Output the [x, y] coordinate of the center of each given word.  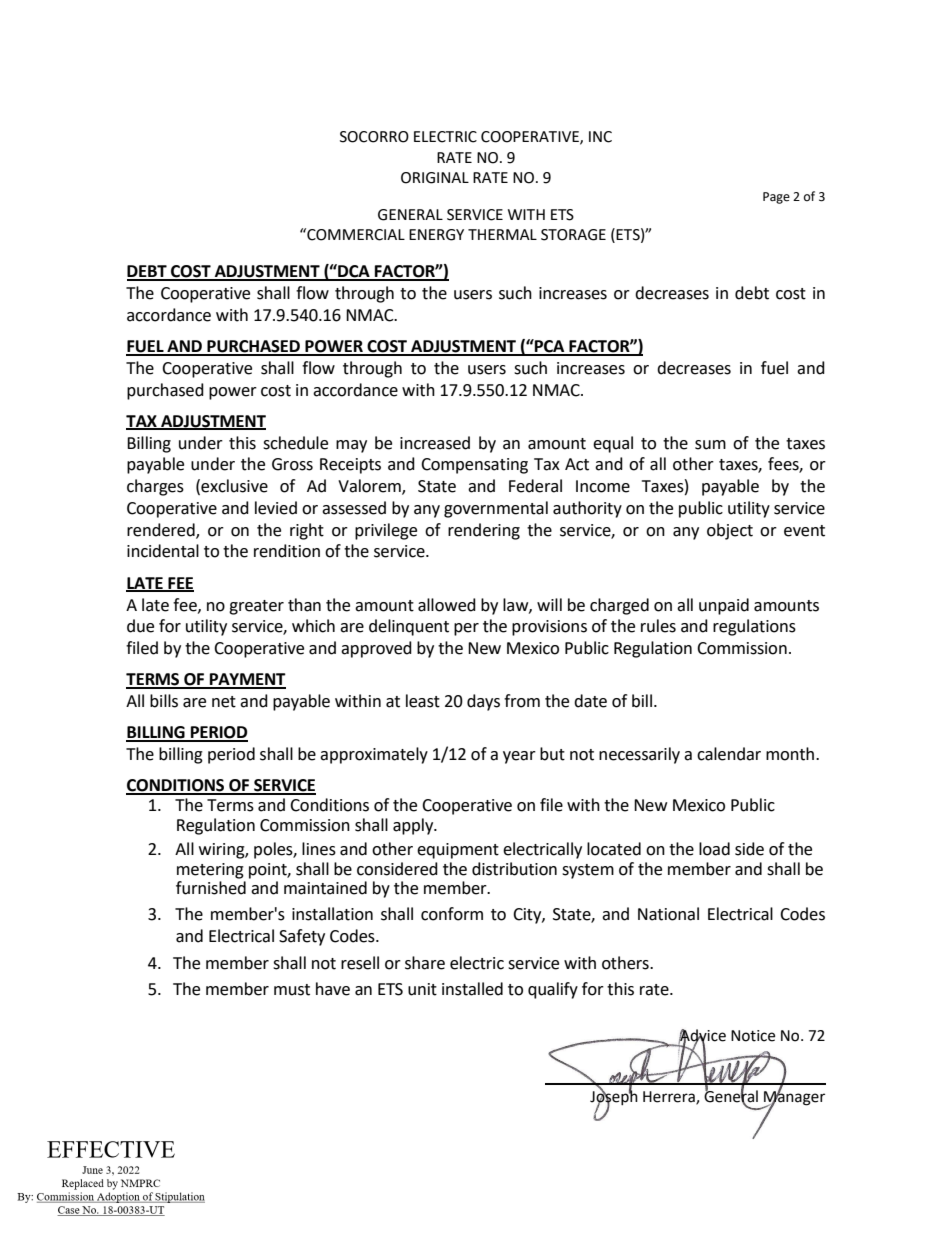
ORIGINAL [435, 178]
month [791, 754]
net [224, 702]
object [730, 531]
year [519, 757]
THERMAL [502, 234]
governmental [496, 509]
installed [472, 989]
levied [276, 508]
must [292, 990]
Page [776, 198]
